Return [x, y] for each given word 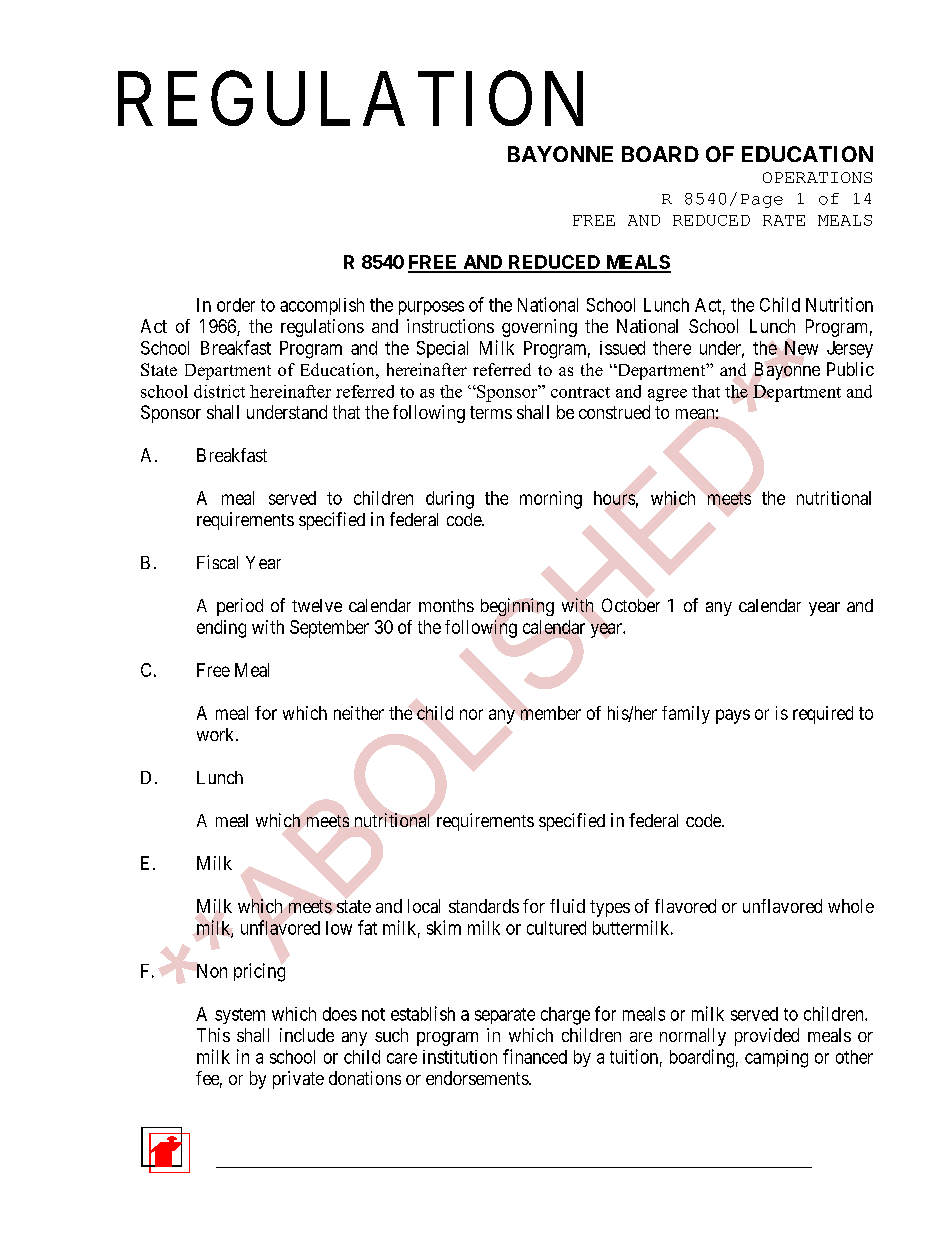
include [307, 1035]
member [551, 713]
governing [539, 328]
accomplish [322, 306]
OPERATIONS [817, 177]
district [219, 391]
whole [851, 906]
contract [580, 392]
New [801, 348]
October [631, 605]
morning [551, 500]
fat [367, 927]
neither [359, 713]
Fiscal [217, 562]
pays [733, 716]
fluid [567, 906]
